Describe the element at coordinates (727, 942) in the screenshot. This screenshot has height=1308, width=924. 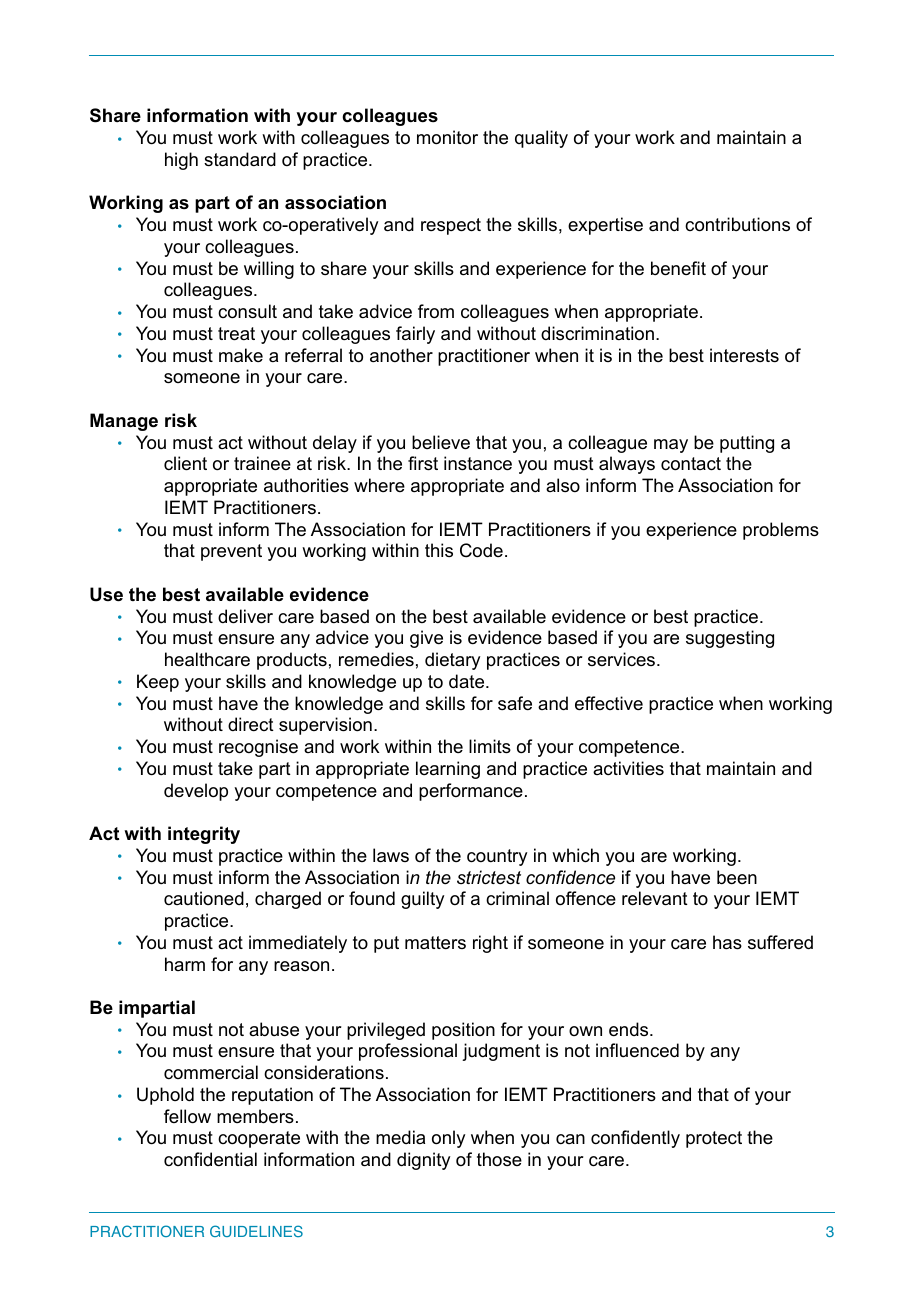
I see `has` at that location.
